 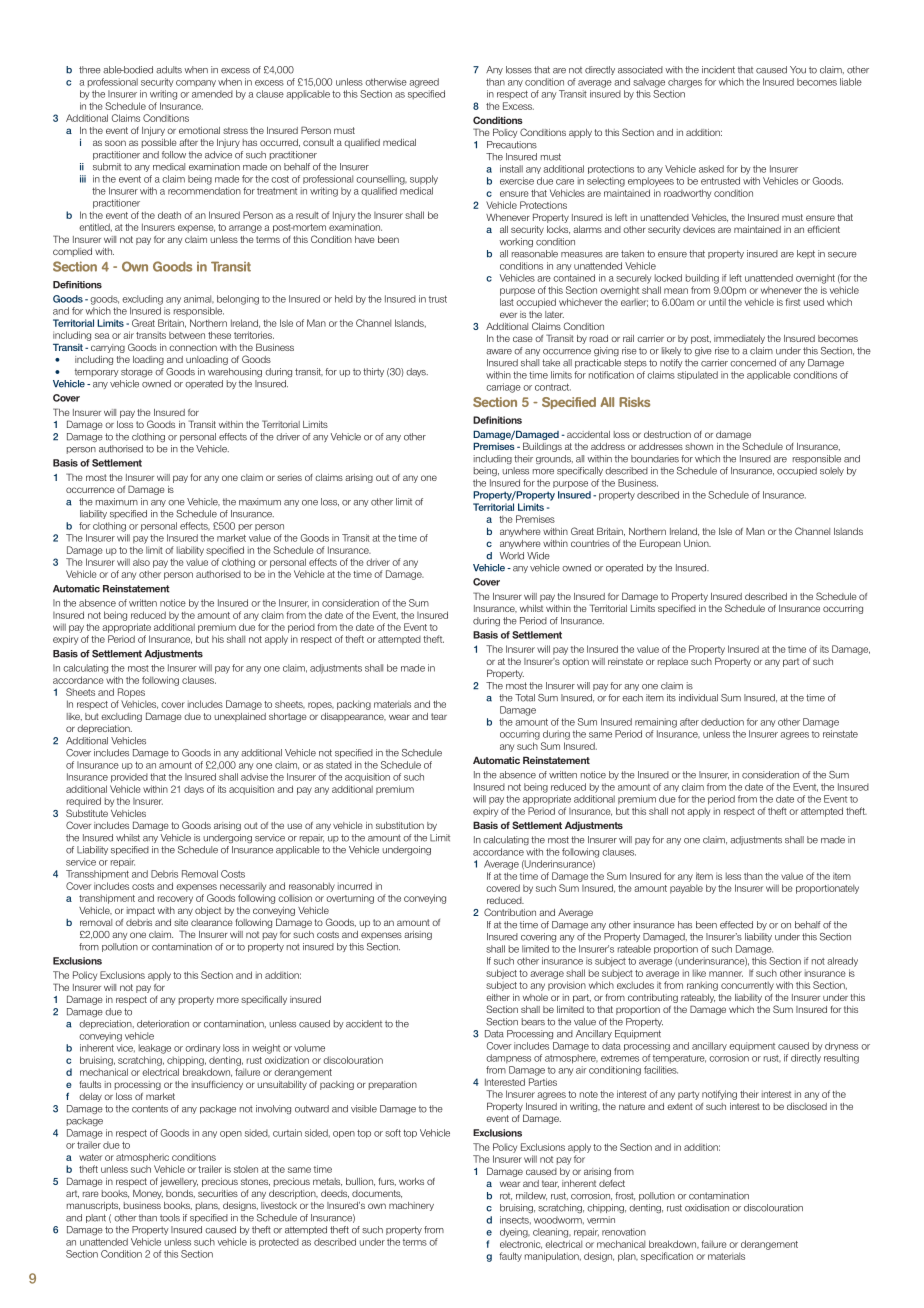 I want to click on incident, so click(x=718, y=70).
